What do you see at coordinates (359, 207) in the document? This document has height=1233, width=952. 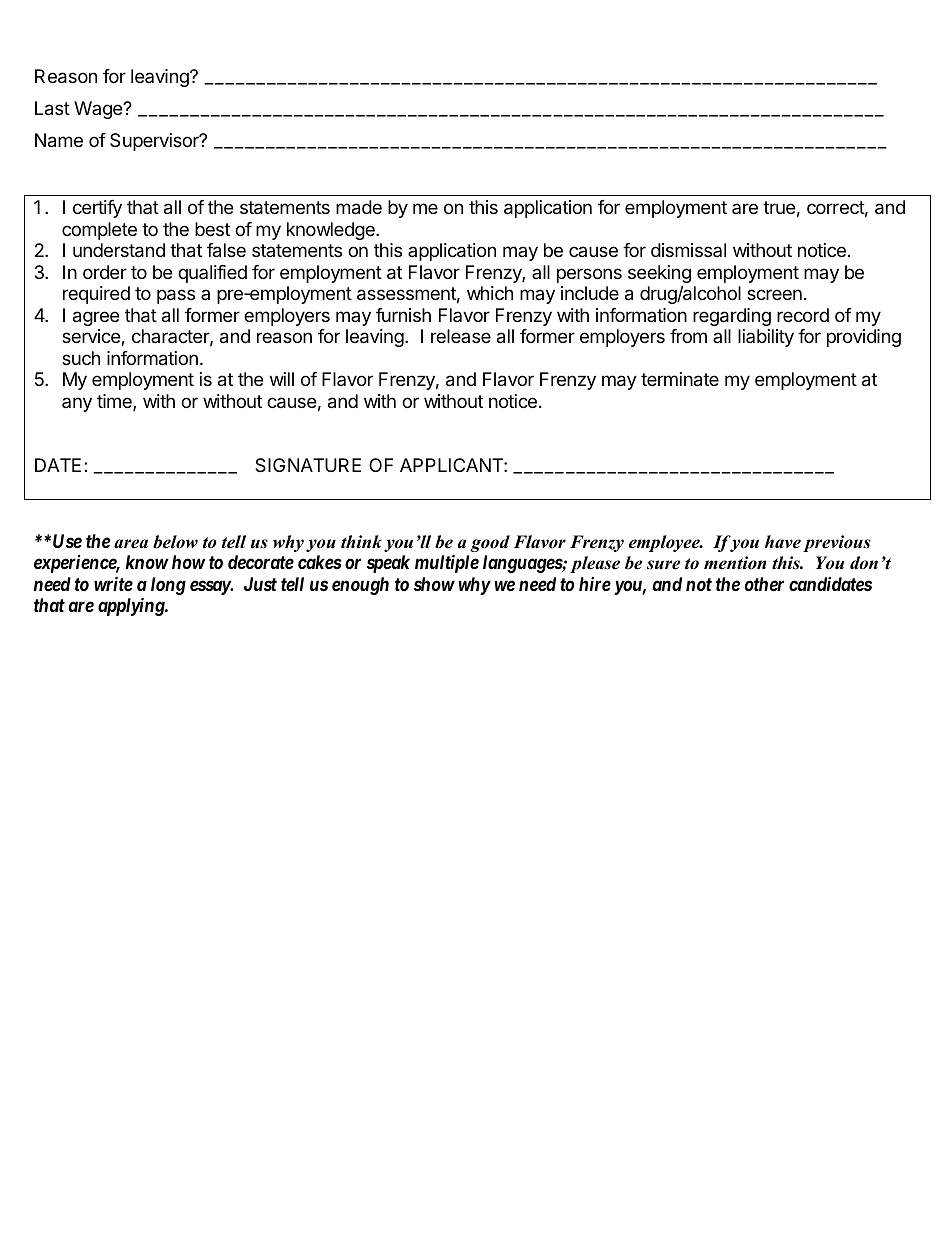 I see `made` at bounding box center [359, 207].
